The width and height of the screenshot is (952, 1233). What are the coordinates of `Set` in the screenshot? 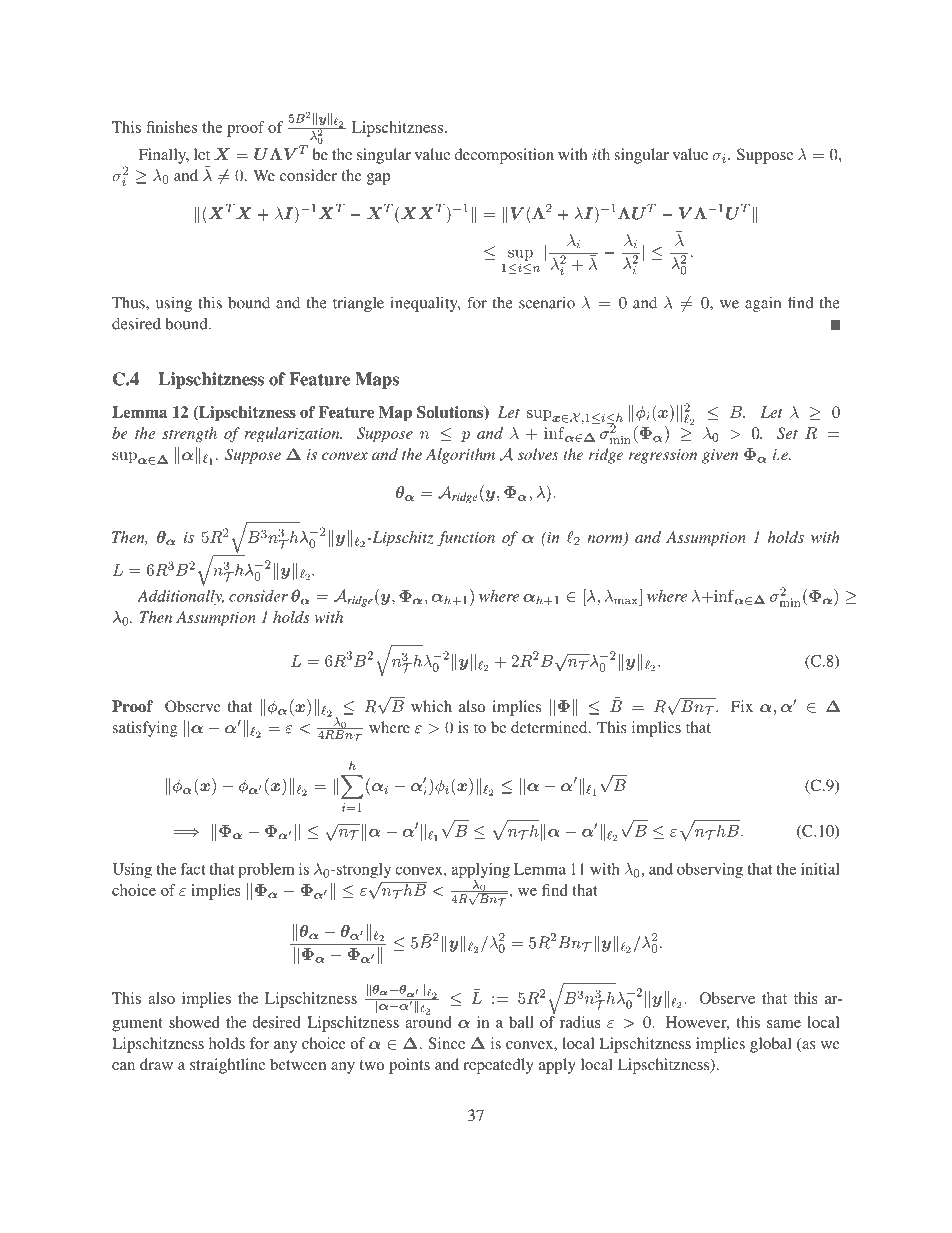 It's located at (787, 433).
